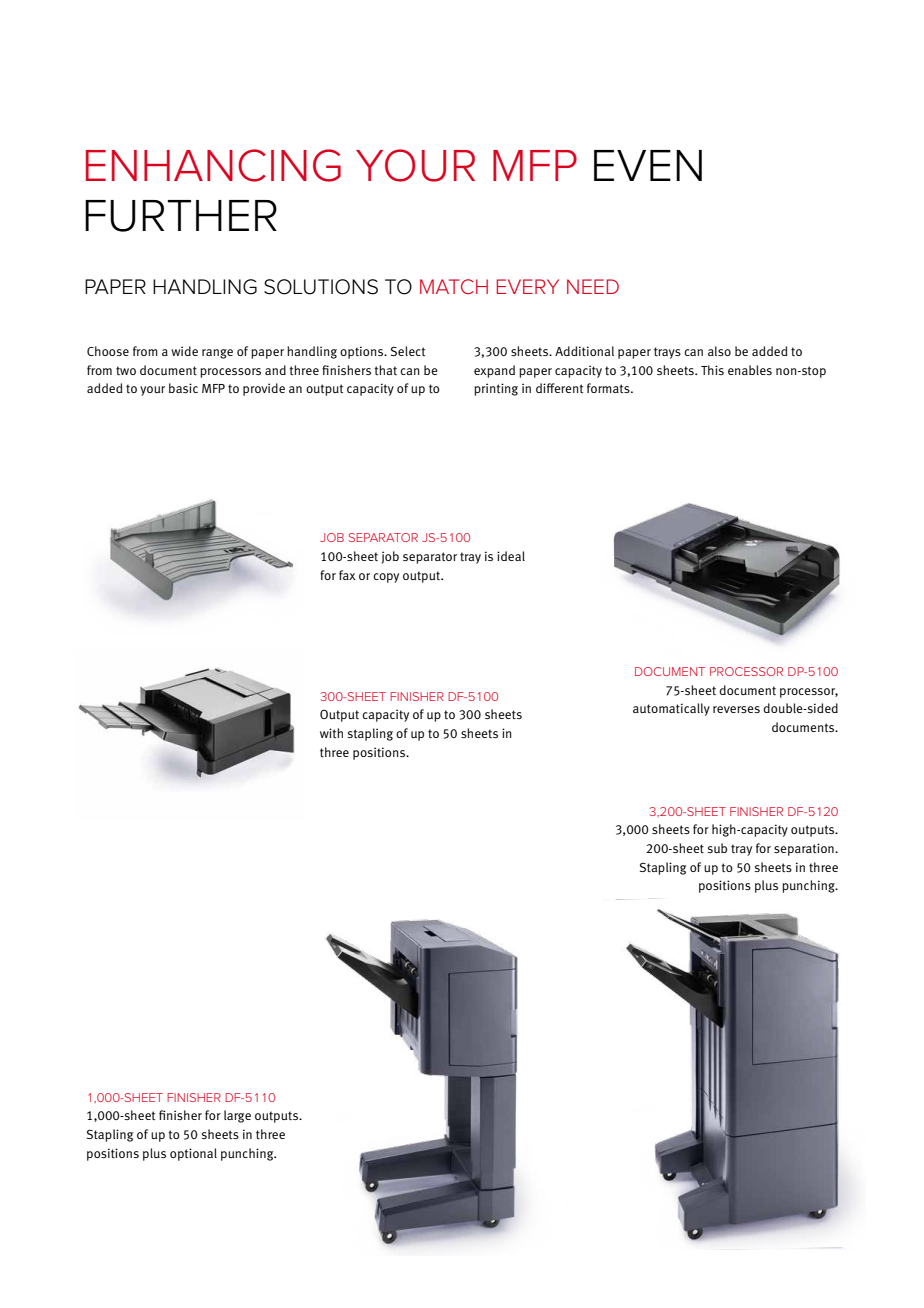  I want to click on automatically, so click(671, 709).
